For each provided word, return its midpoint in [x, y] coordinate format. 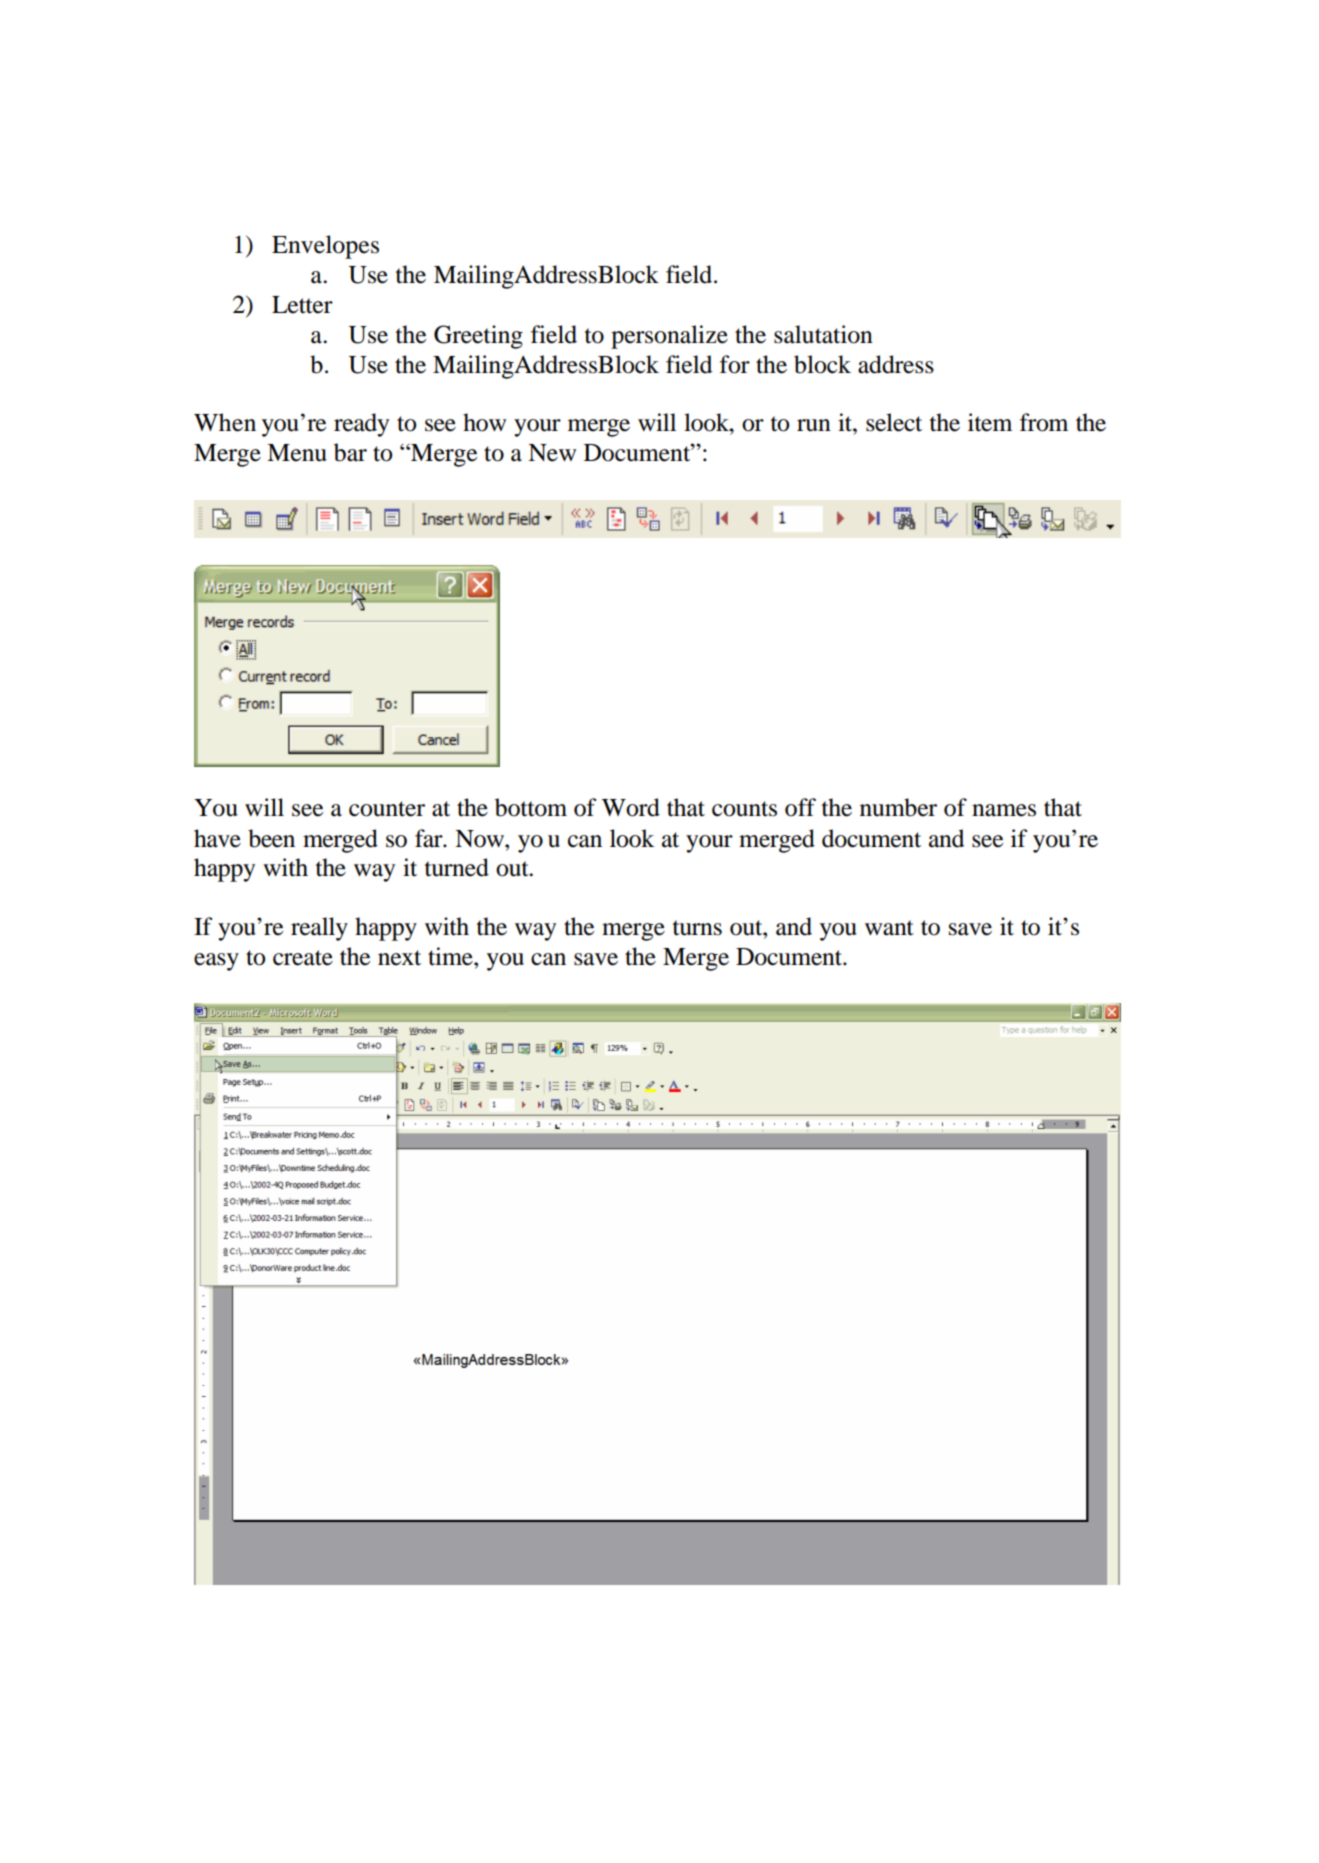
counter [387, 809]
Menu [297, 453]
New [552, 453]
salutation [823, 334]
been [271, 838]
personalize [669, 337]
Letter [302, 305]
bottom [531, 807]
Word [631, 807]
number [898, 807]
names [1004, 810]
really [319, 929]
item [990, 422]
